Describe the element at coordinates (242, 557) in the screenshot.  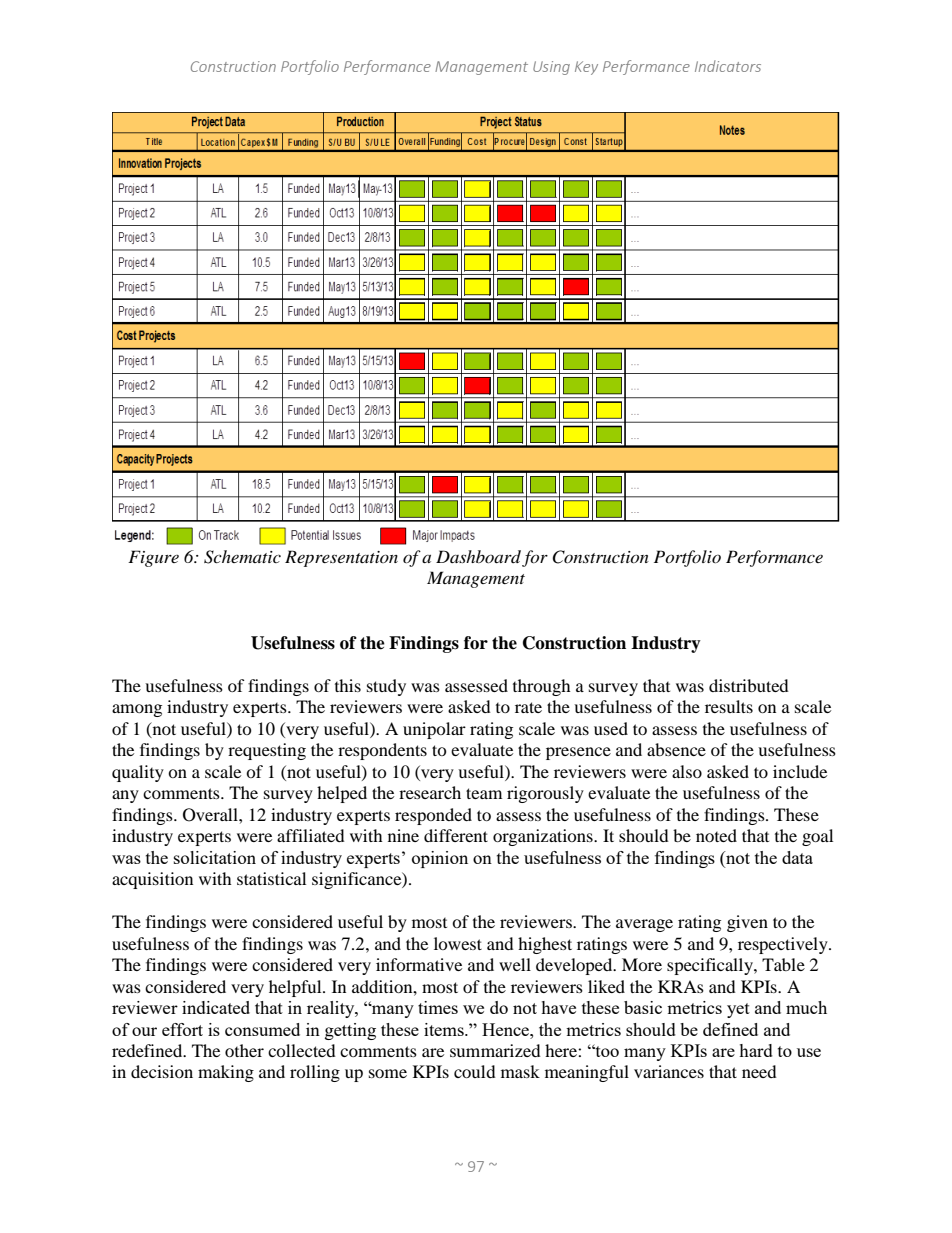
I see `Schematic` at that location.
